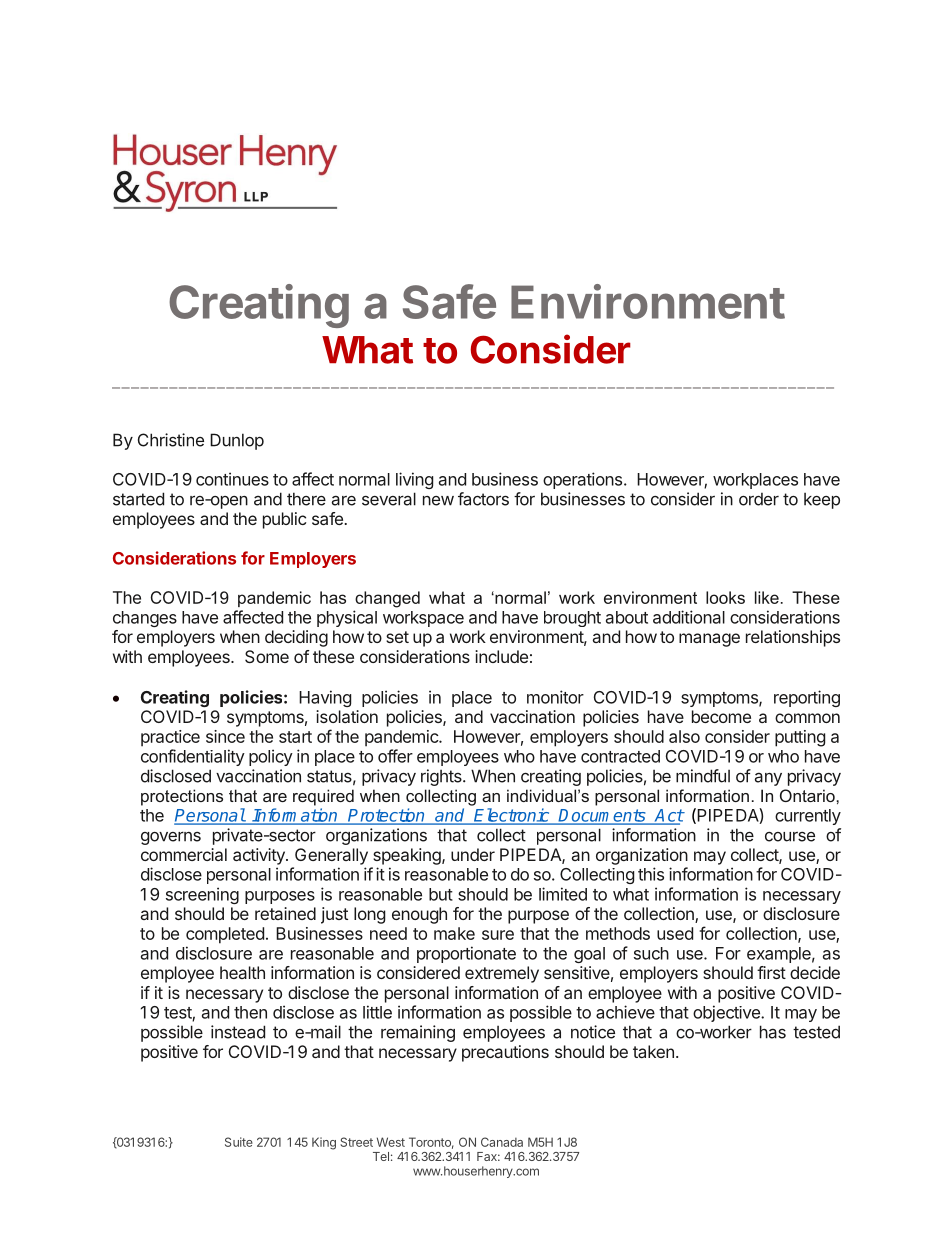 The width and height of the document is (952, 1233). I want to click on changes, so click(145, 619).
